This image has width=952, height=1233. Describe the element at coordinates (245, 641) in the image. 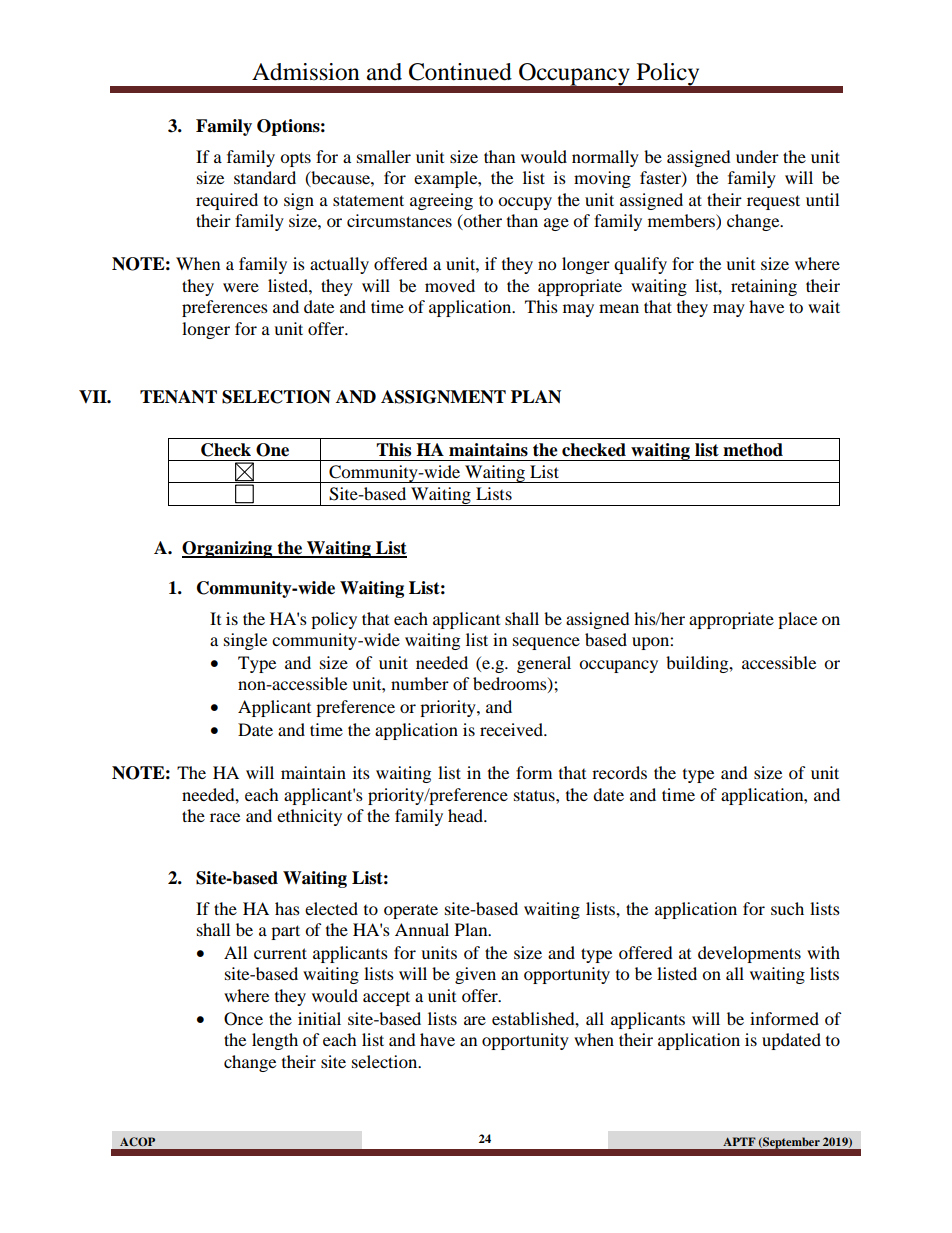

I see `single` at that location.
